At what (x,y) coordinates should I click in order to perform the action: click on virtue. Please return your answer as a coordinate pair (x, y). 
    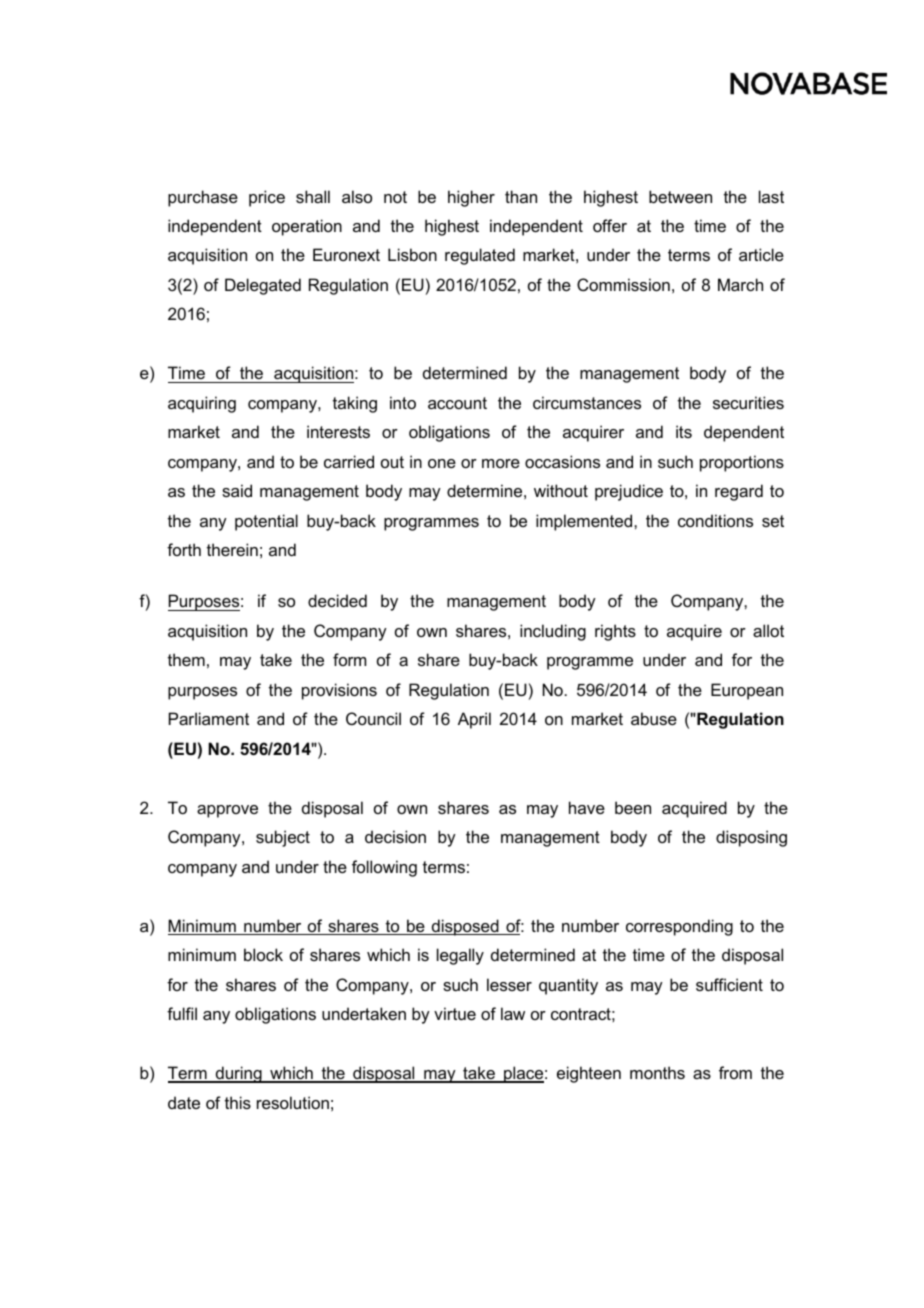
    Looking at the image, I should click on (455, 1013).
